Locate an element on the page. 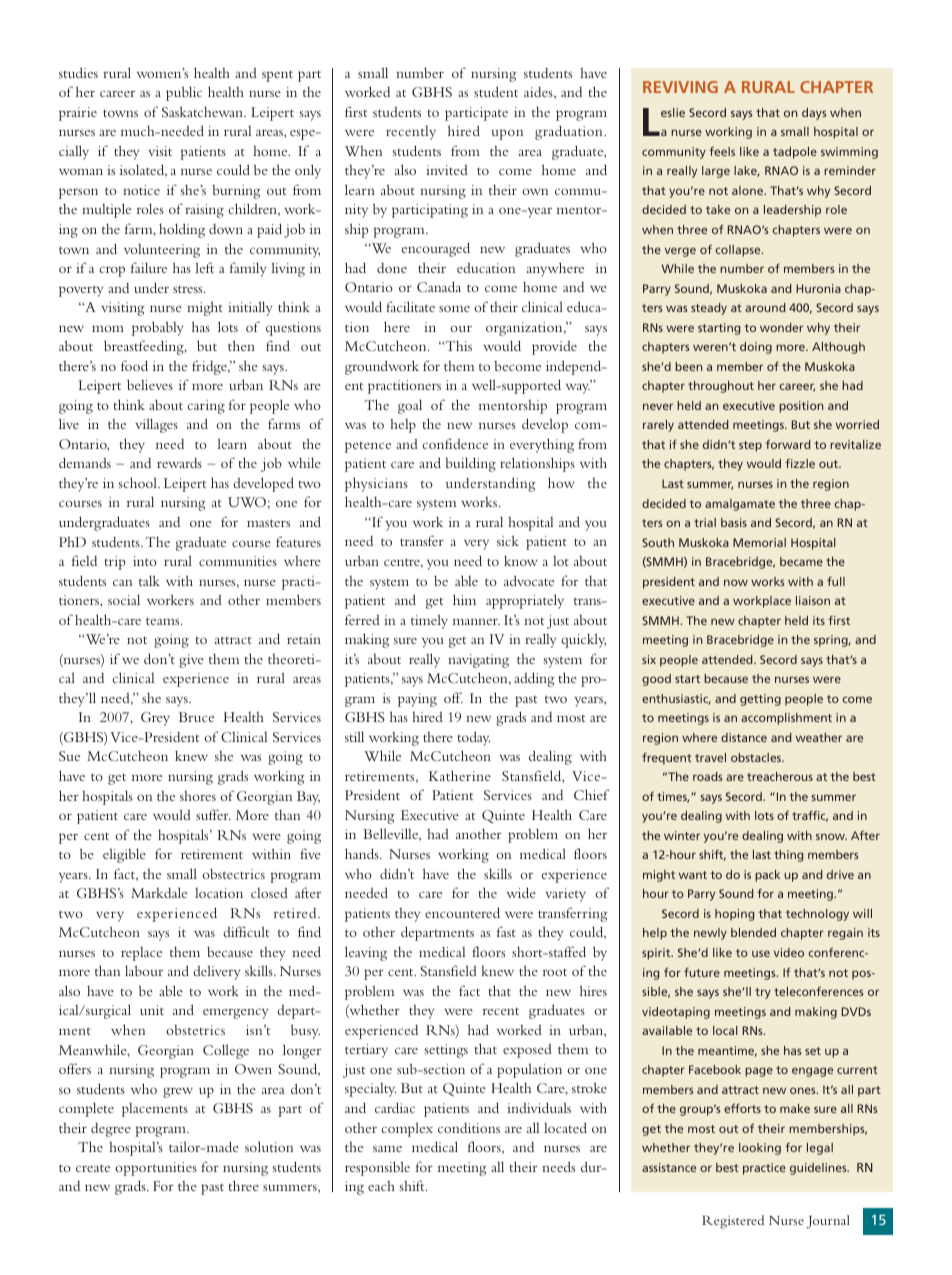 This image has height=1275, width=952. create is located at coordinates (93, 1168).
